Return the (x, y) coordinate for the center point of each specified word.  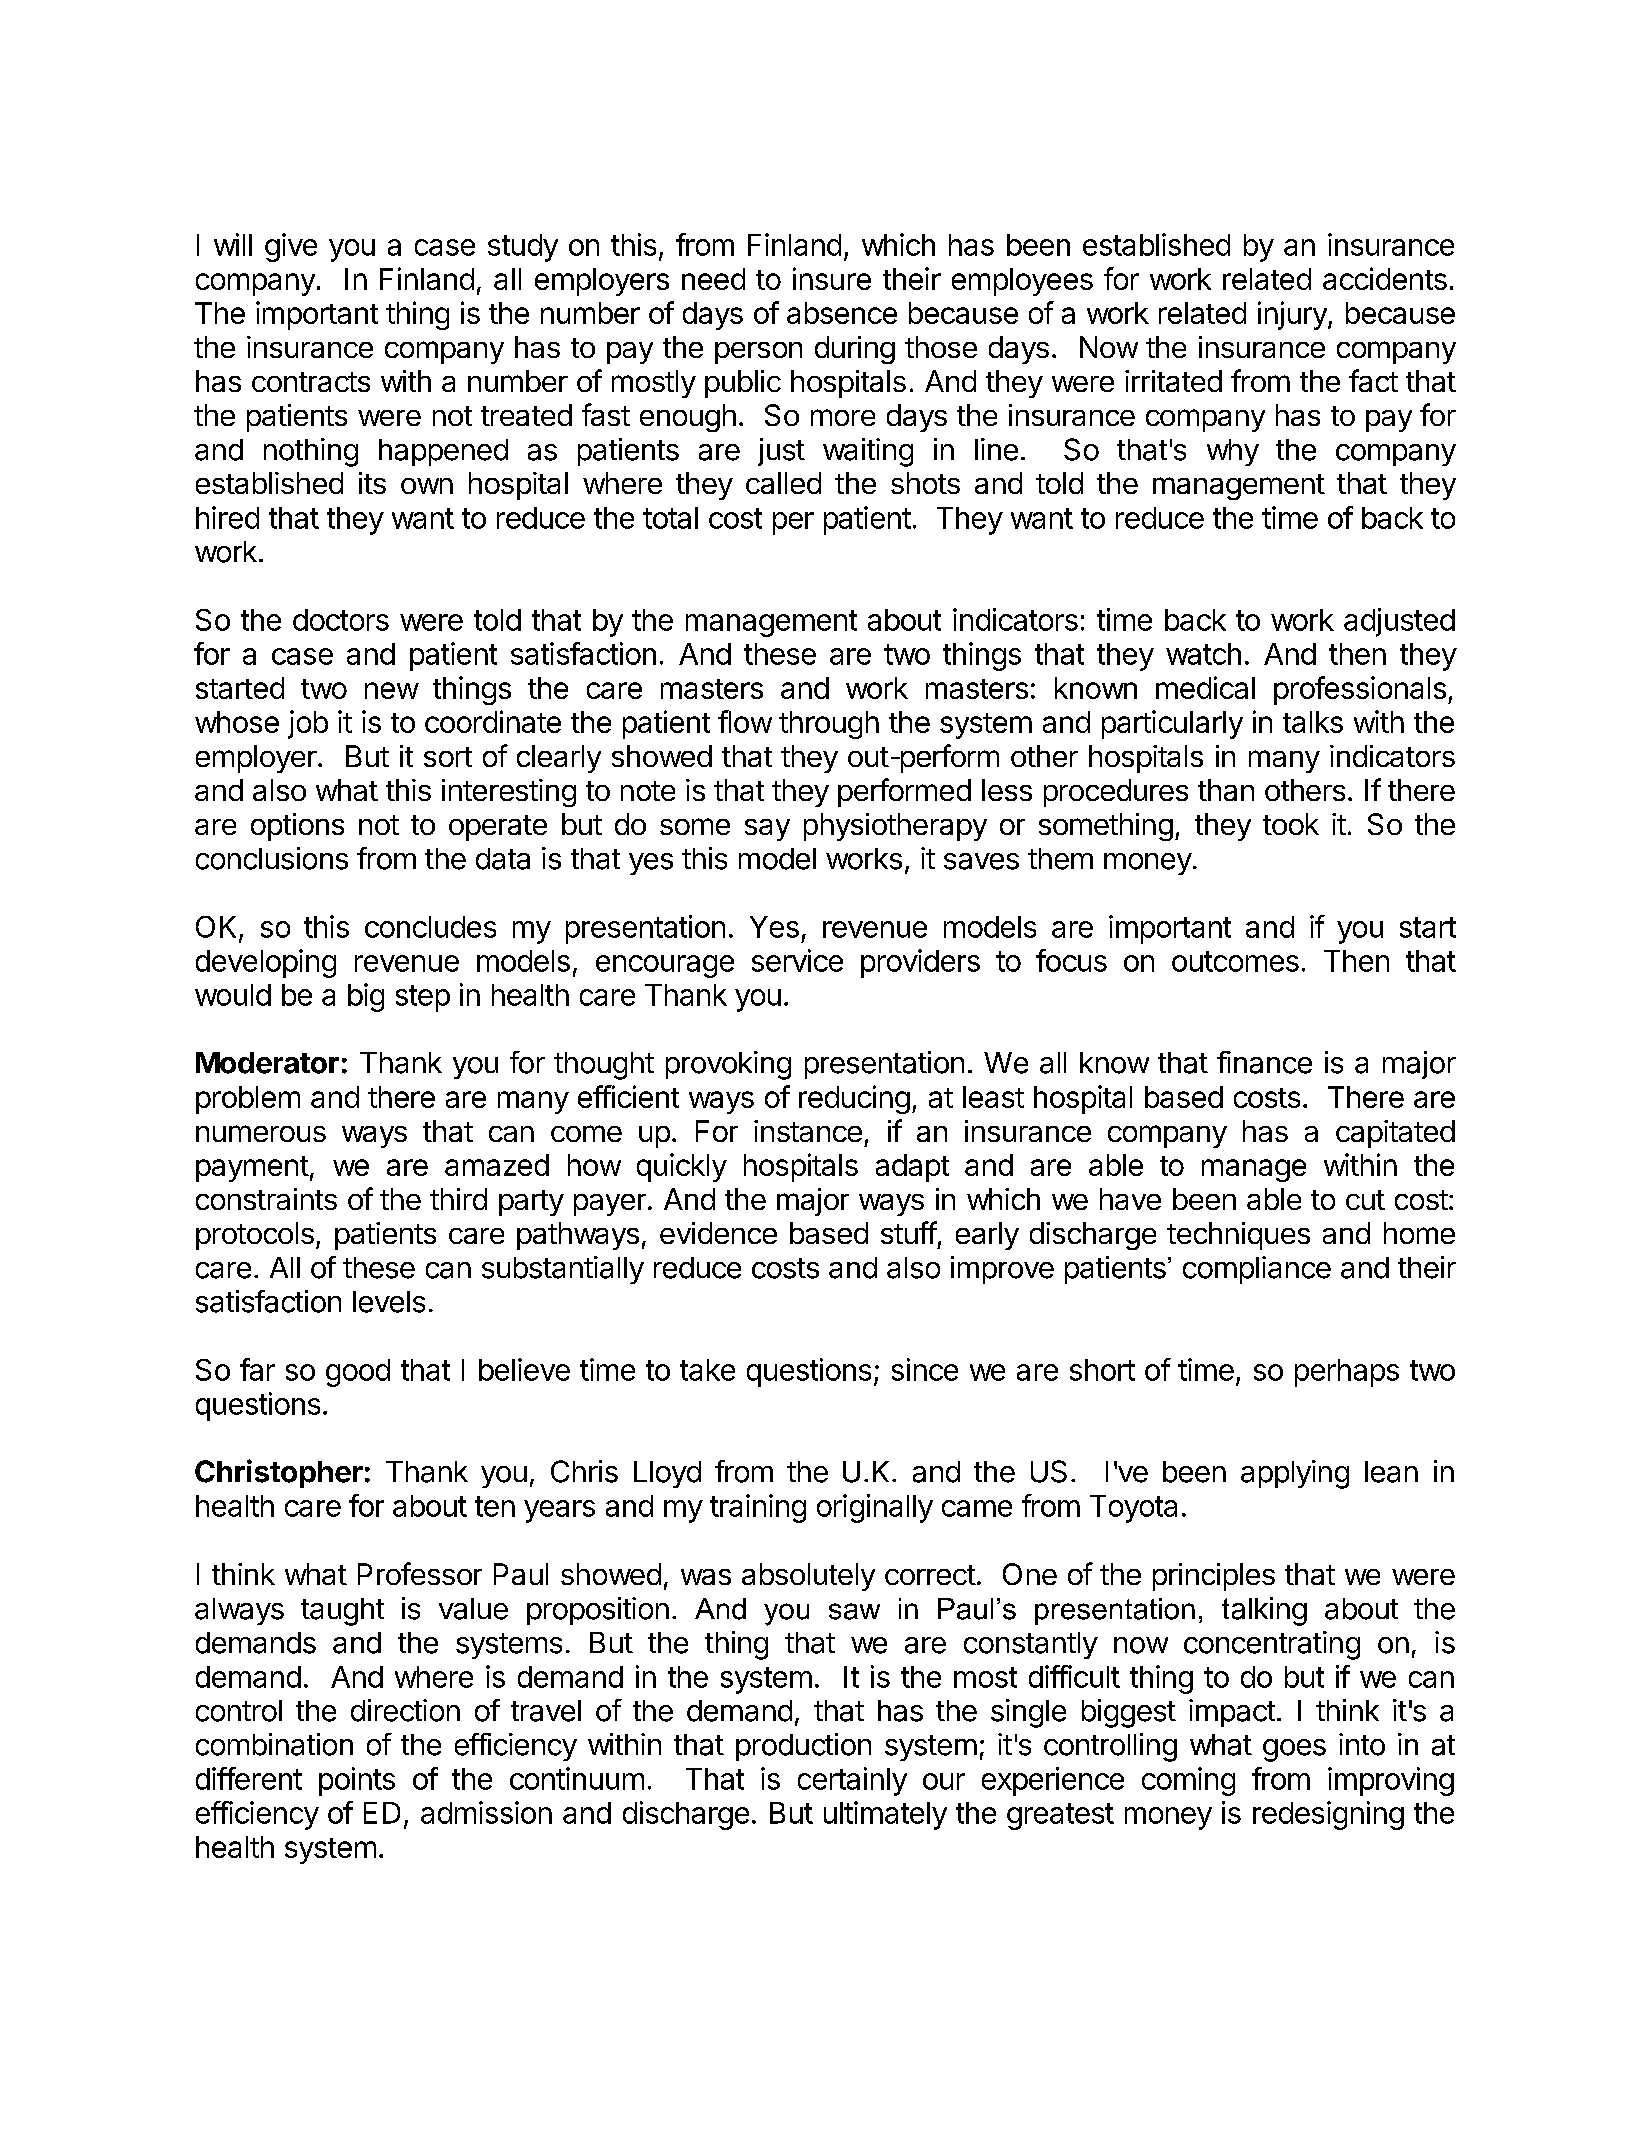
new (392, 690)
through (829, 725)
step (423, 998)
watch (1203, 654)
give (291, 247)
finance (1264, 1062)
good (358, 1373)
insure (832, 278)
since (925, 1369)
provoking (728, 1065)
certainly (852, 1781)
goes (1294, 1750)
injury (1293, 315)
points (357, 1781)
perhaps (1347, 1373)
